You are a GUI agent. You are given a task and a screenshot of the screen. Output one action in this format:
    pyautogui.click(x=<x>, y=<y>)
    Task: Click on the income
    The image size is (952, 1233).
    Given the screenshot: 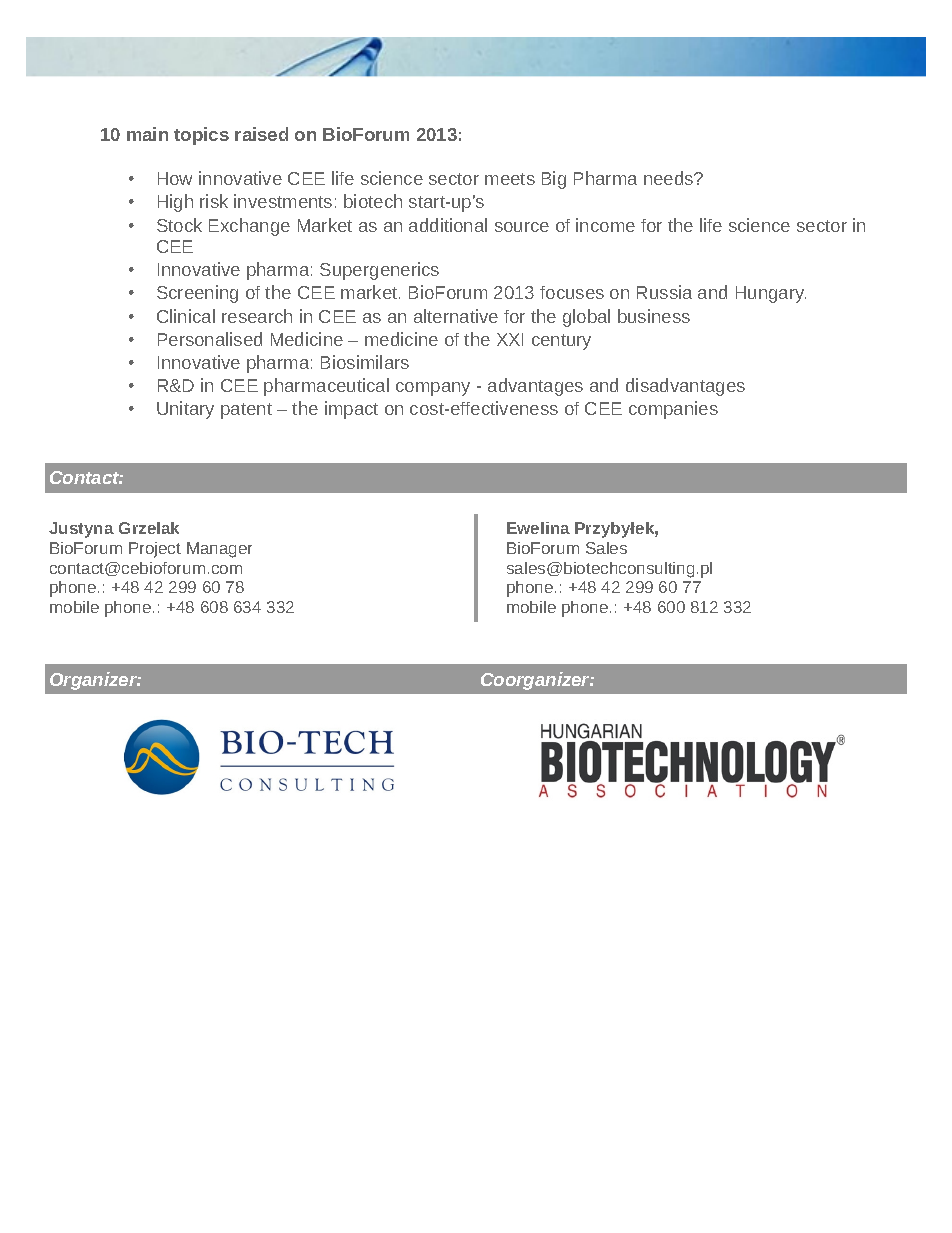 What is the action you would take?
    pyautogui.click(x=605, y=225)
